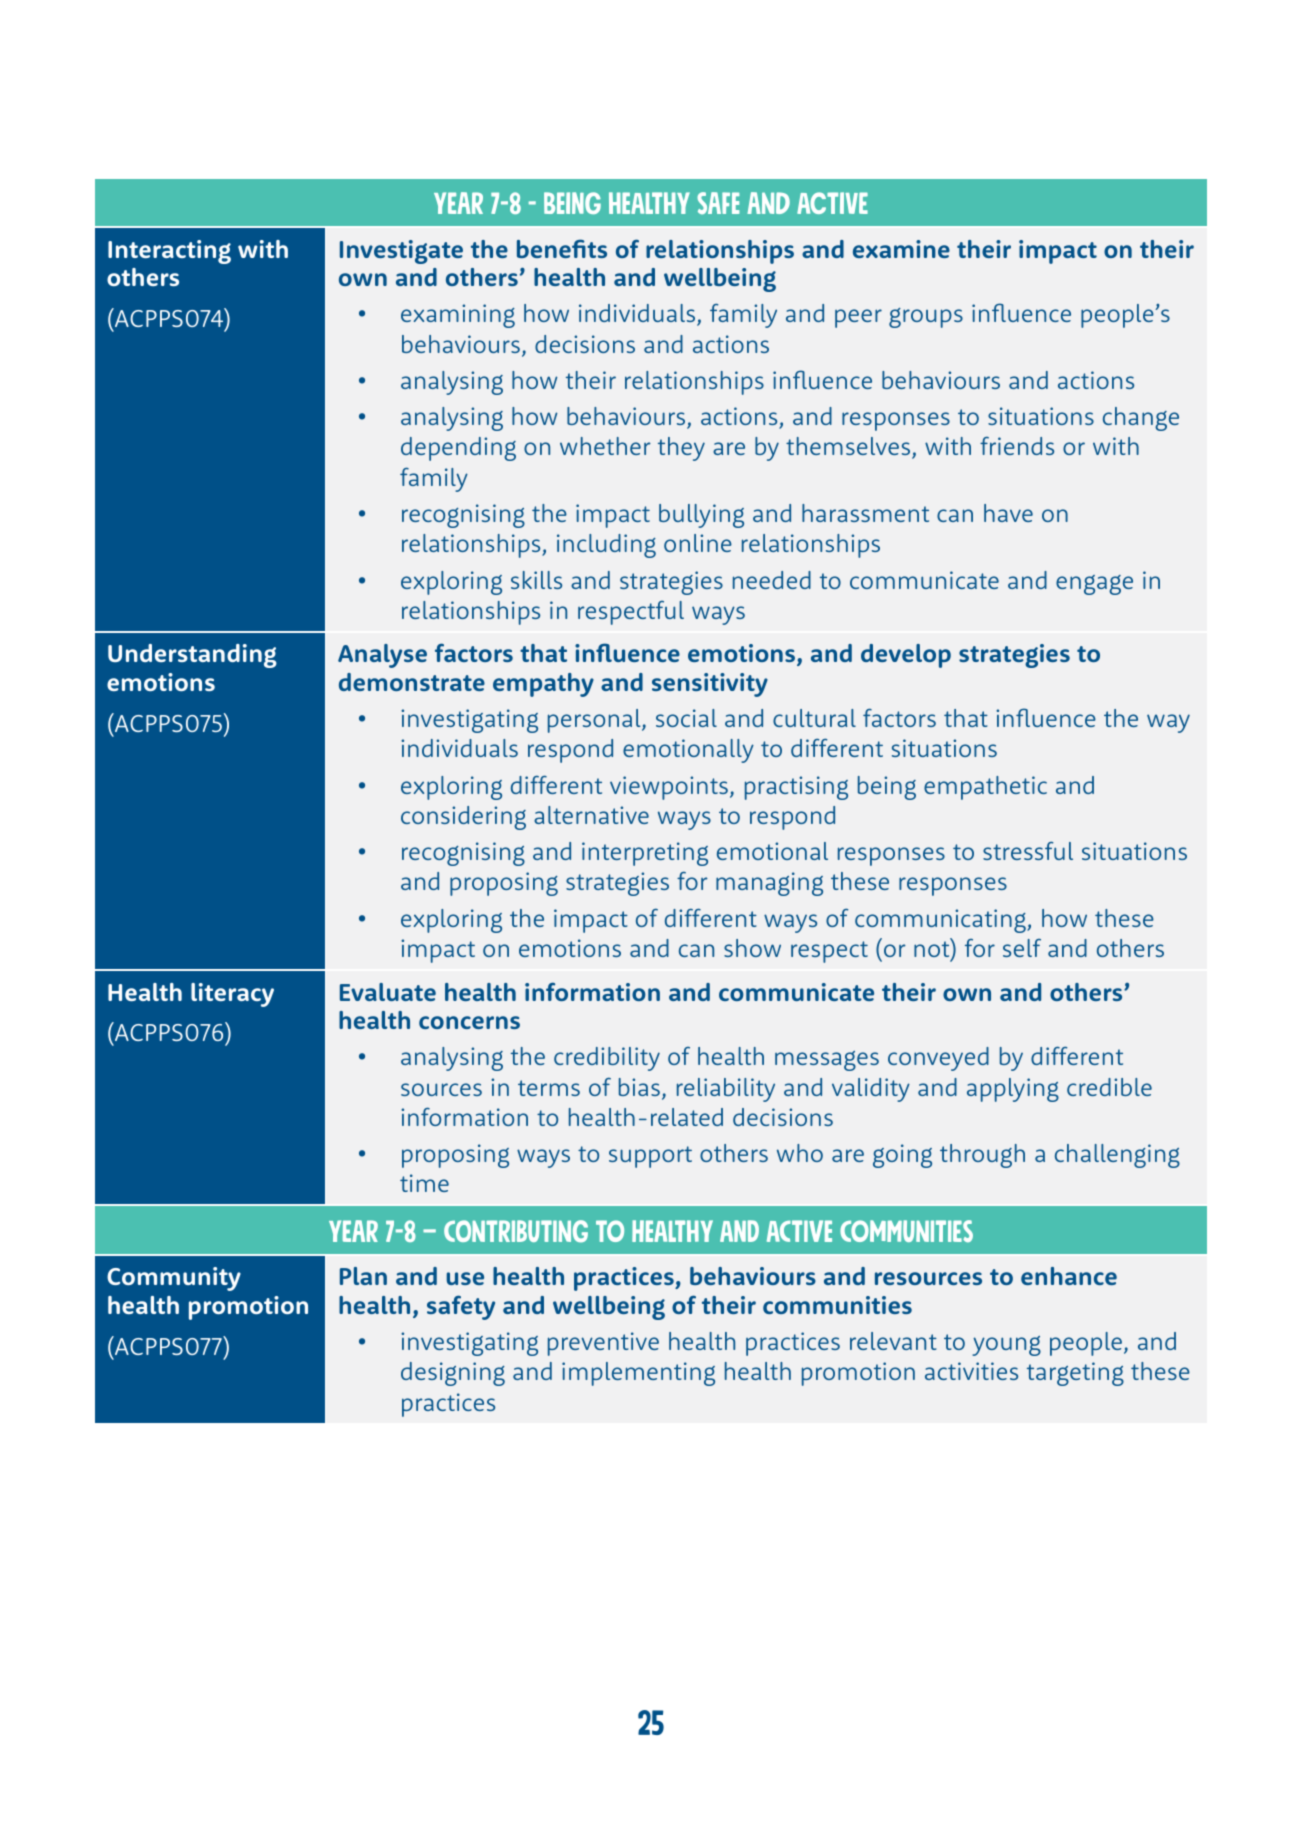  Describe the element at coordinates (985, 788) in the screenshot. I see `empathetic` at that location.
